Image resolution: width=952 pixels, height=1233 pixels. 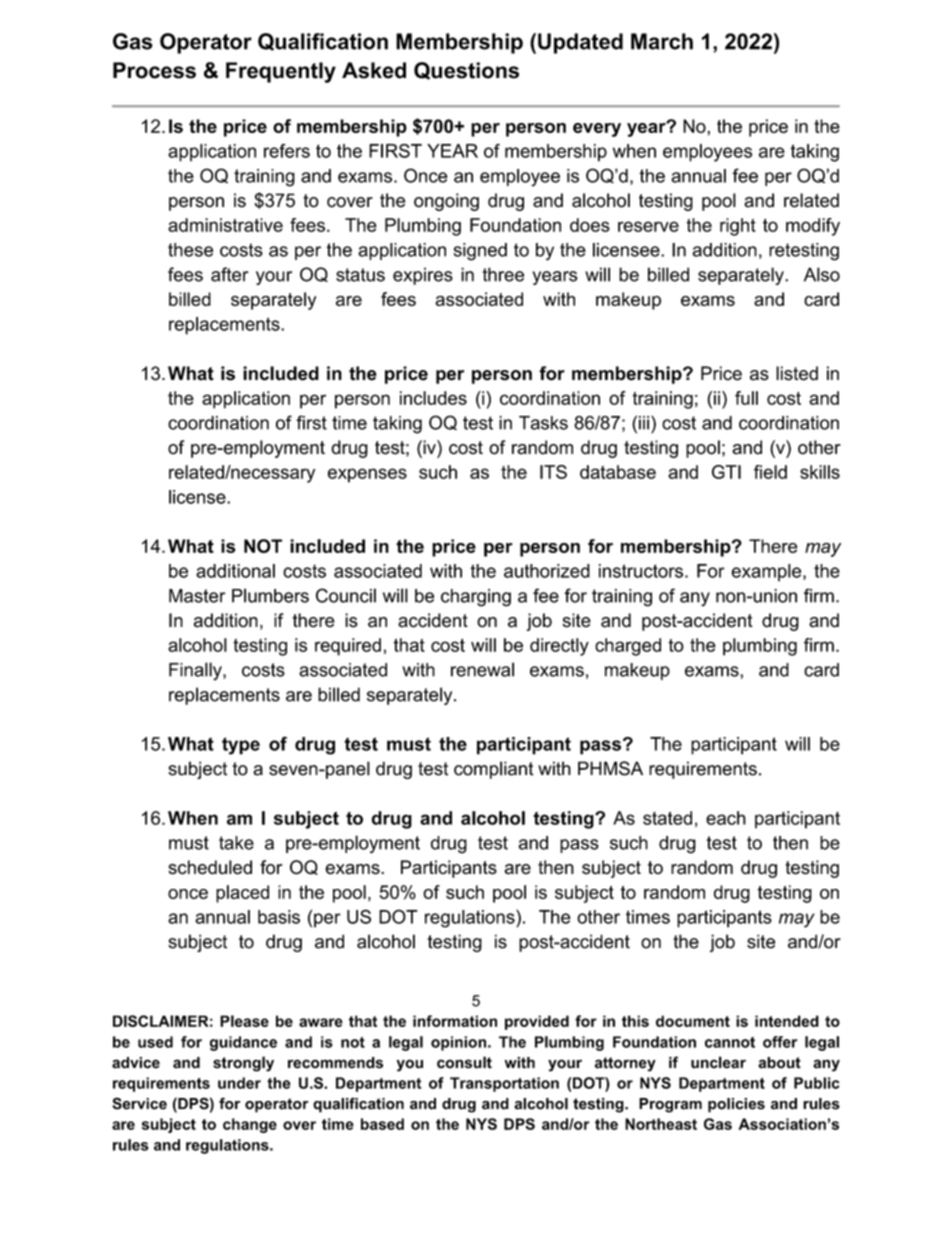 I want to click on Frequently, so click(x=281, y=72).
